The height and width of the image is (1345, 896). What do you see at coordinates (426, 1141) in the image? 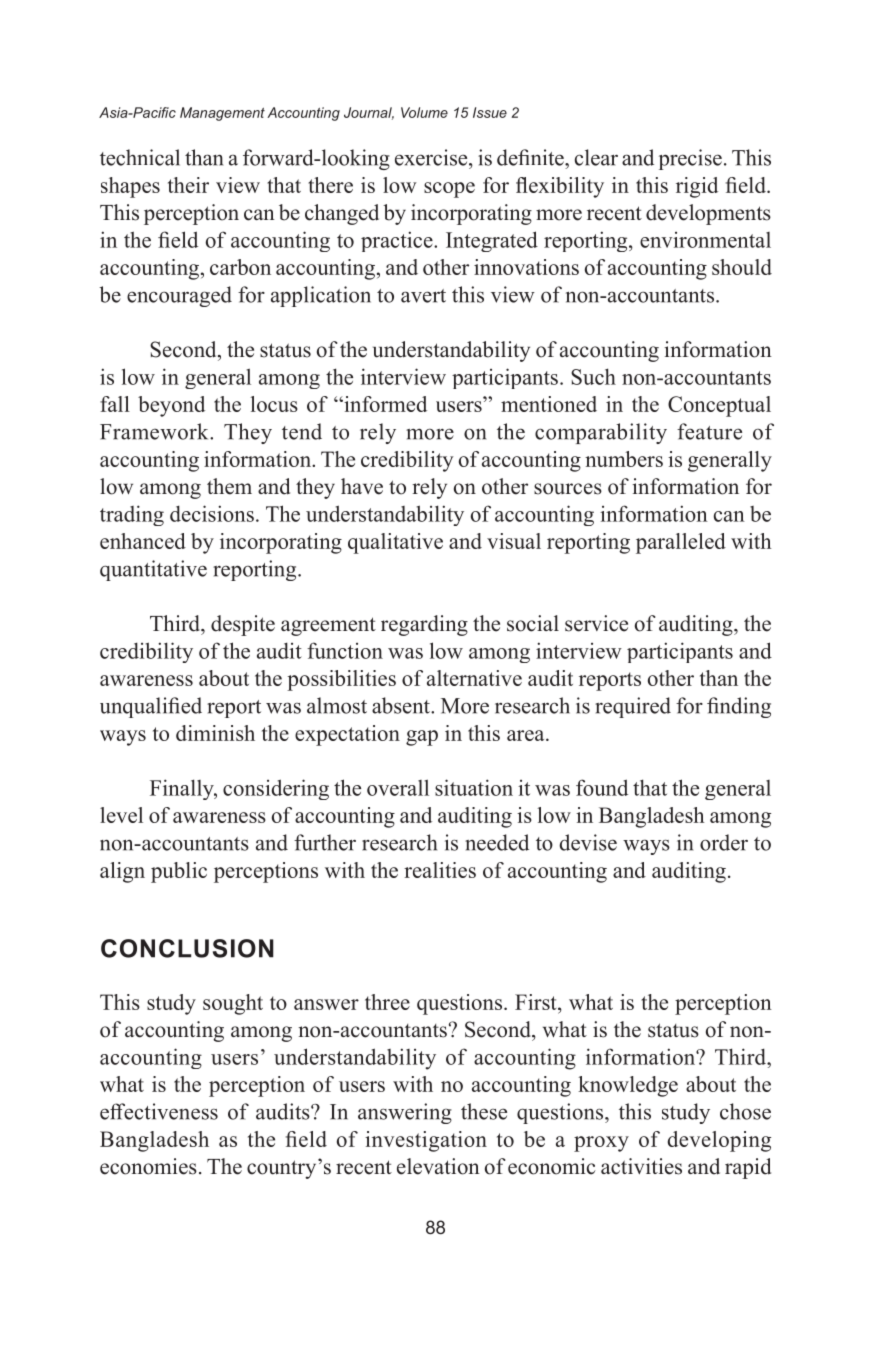
I see `investigation` at bounding box center [426, 1141].
